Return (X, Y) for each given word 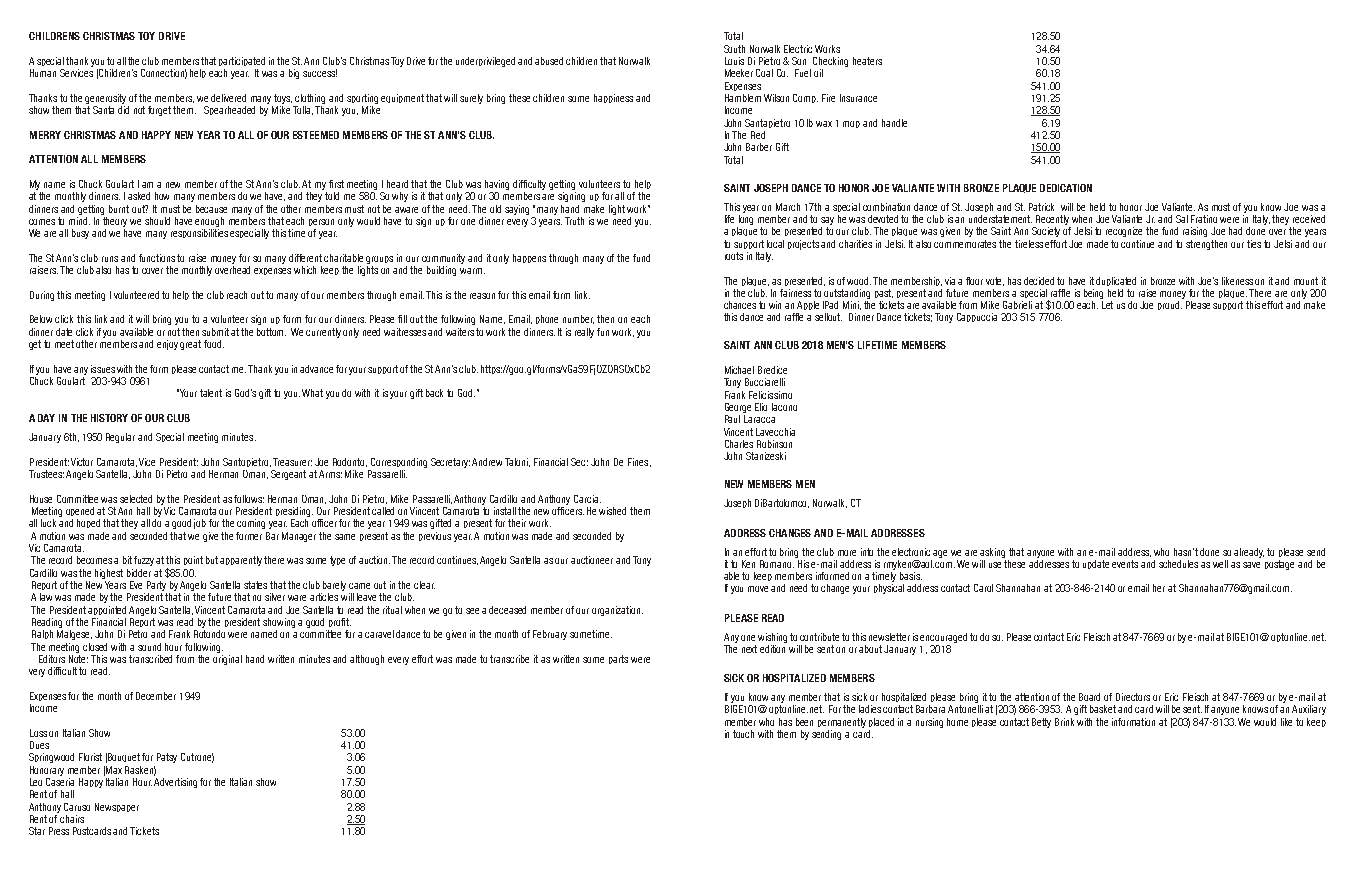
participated (242, 61)
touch (743, 734)
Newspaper (117, 807)
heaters (867, 61)
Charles (739, 444)
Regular (120, 438)
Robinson (774, 444)
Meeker (739, 73)
